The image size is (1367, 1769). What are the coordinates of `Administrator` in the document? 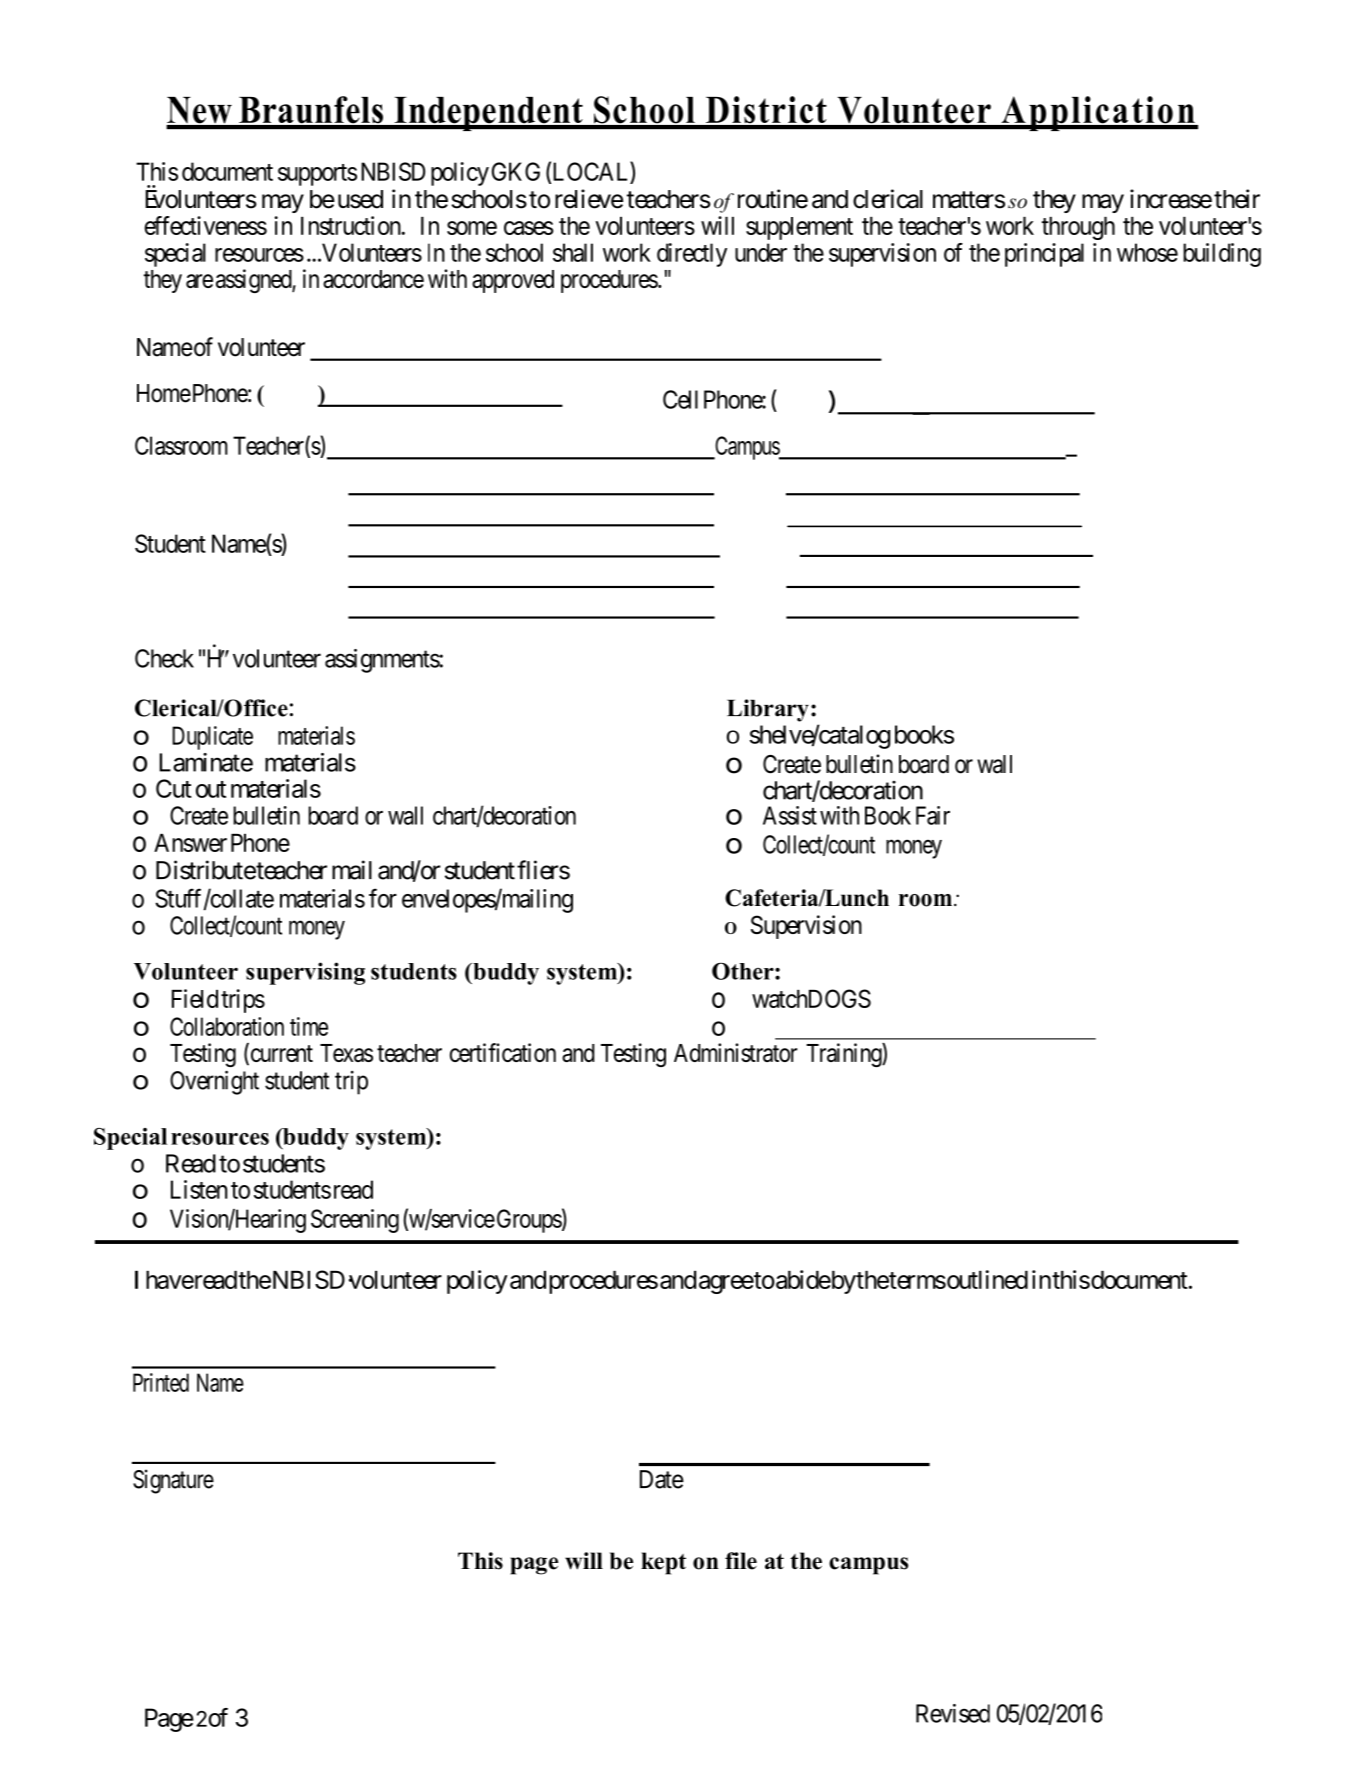 It's located at (736, 1052).
